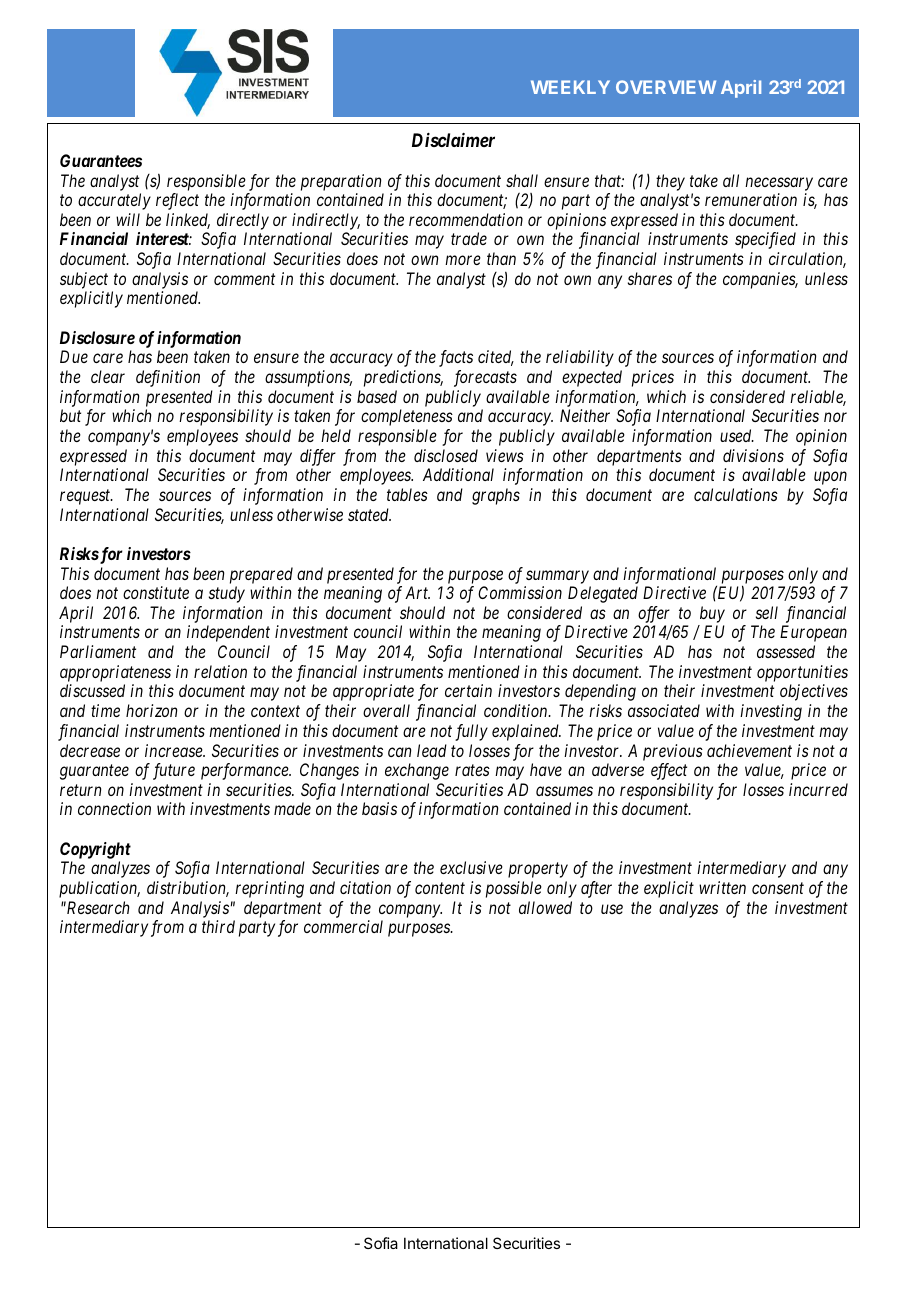 The width and height of the screenshot is (924, 1308). I want to click on Disclaimer, so click(453, 140).
